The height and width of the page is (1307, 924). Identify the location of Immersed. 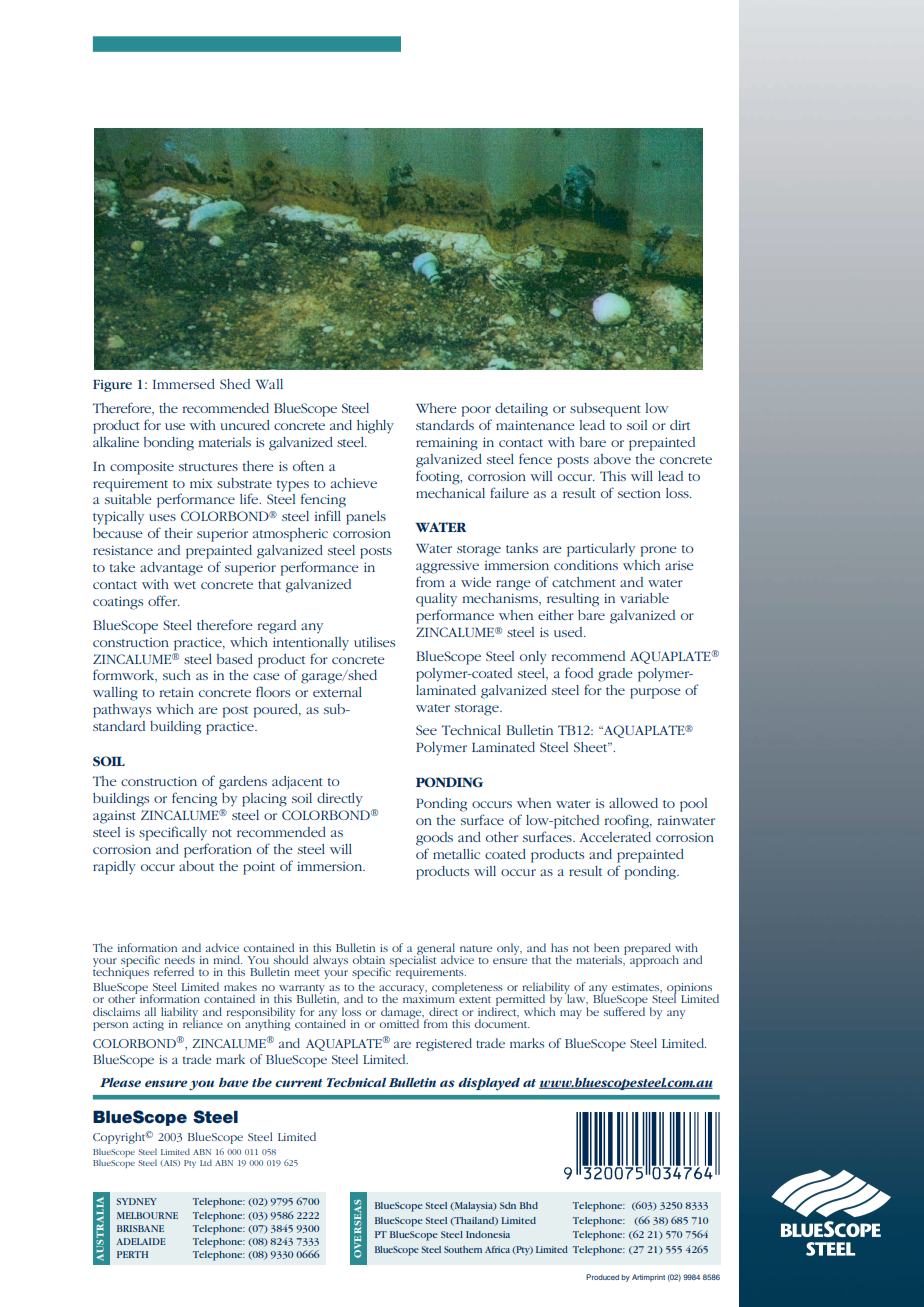
(184, 384).
